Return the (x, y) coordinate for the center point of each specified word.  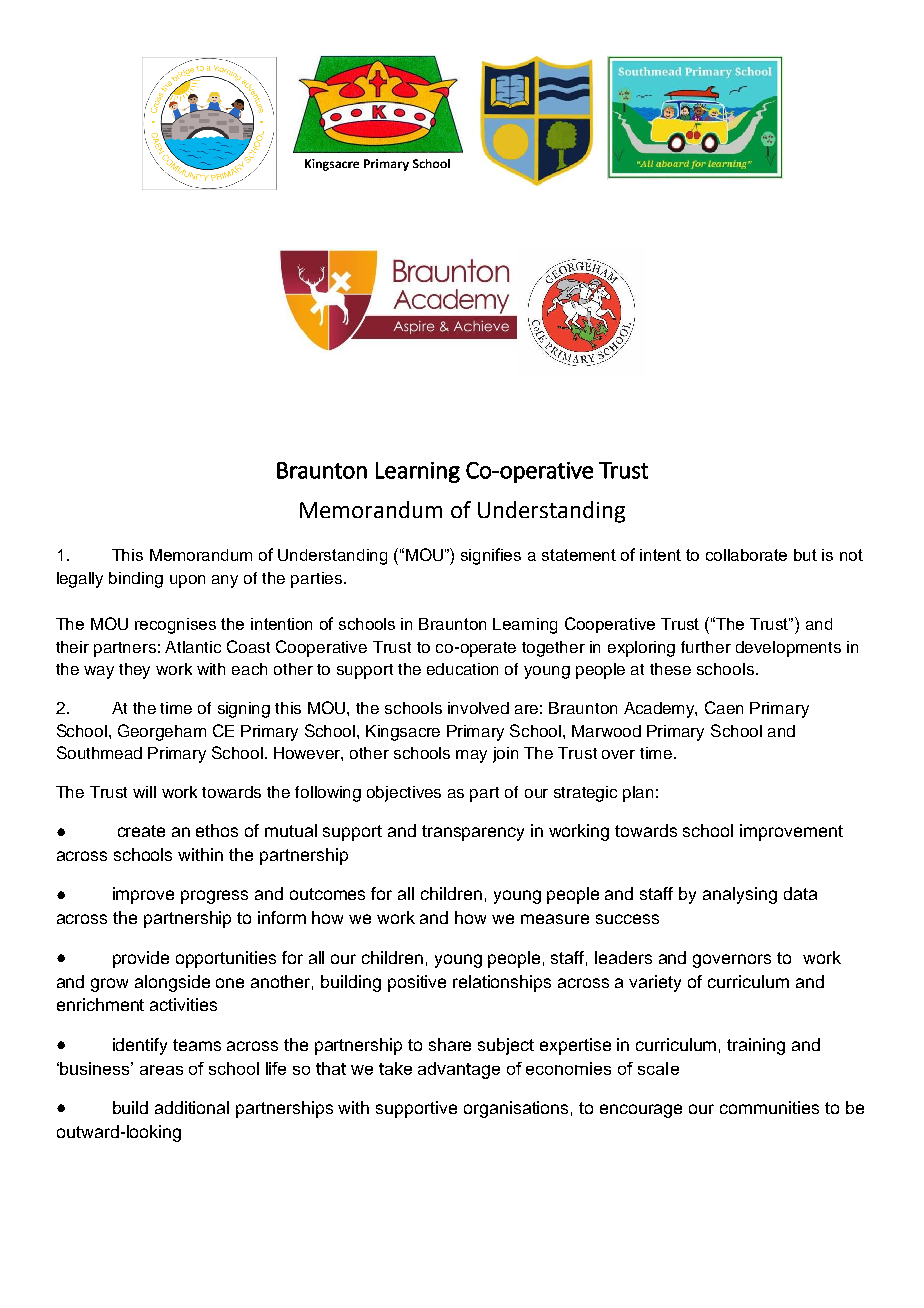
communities (769, 1107)
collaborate (746, 555)
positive (417, 983)
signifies (491, 556)
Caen (724, 707)
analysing (740, 895)
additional (192, 1107)
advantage (459, 1070)
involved (478, 708)
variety (655, 983)
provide (141, 959)
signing (244, 710)
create (141, 831)
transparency (473, 833)
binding (136, 580)
